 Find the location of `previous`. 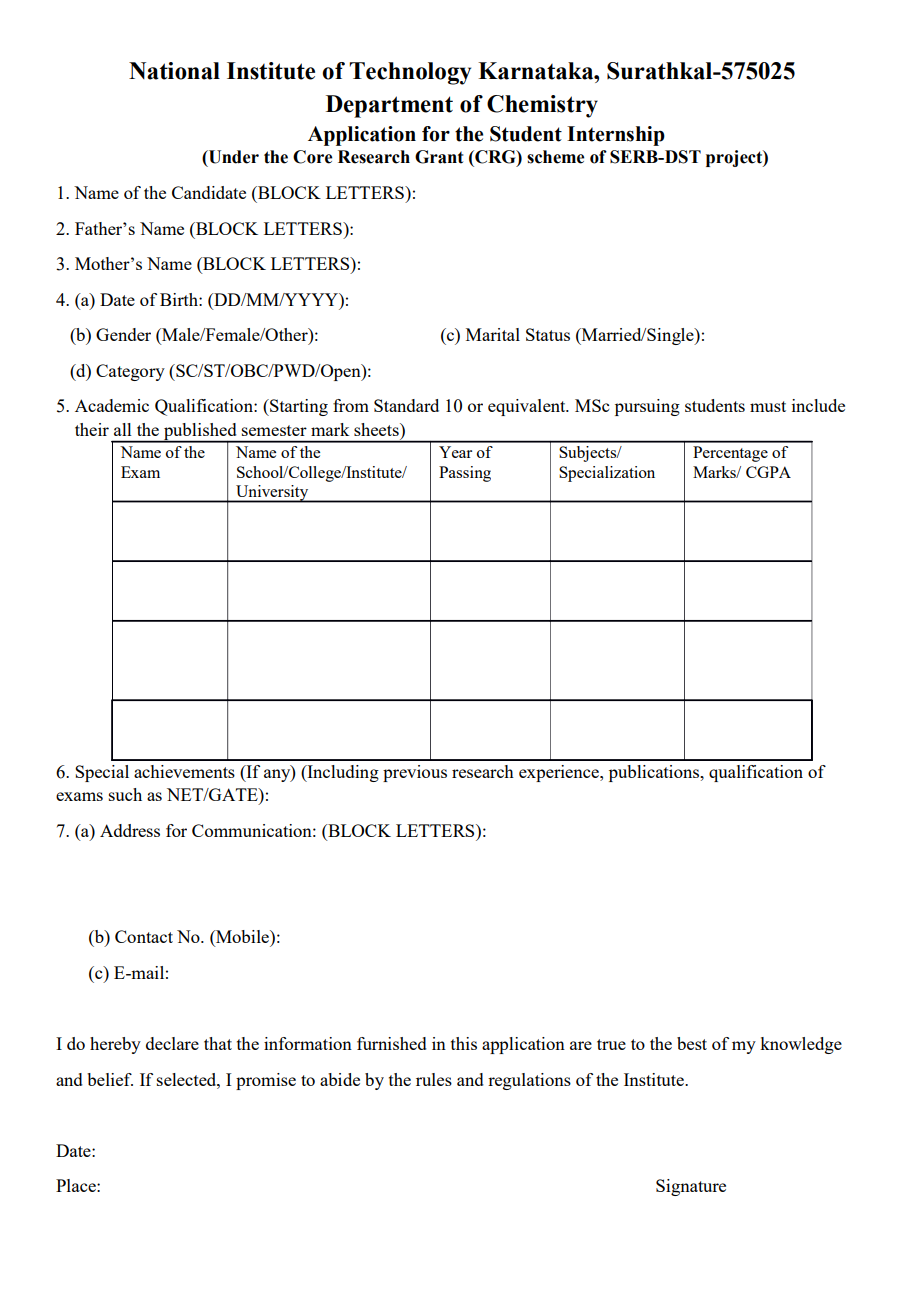

previous is located at coordinates (415, 773).
